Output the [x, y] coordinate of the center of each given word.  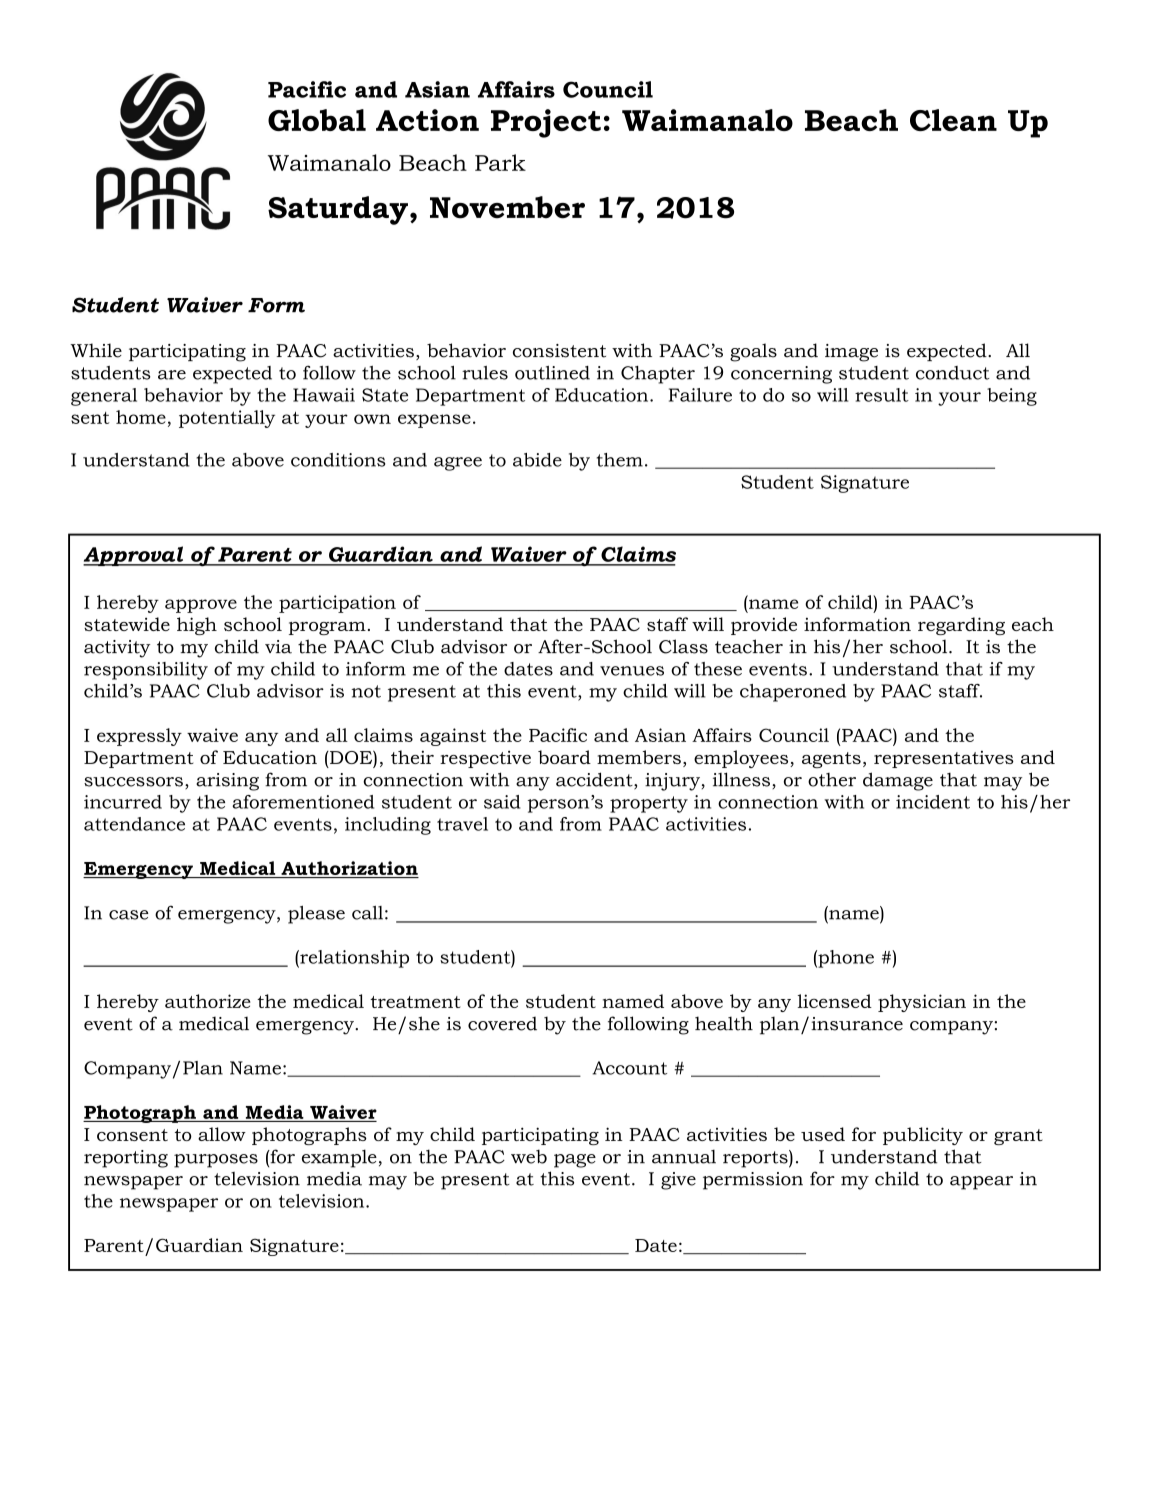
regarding [961, 626]
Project [546, 123]
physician [922, 1003]
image [851, 353]
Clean [953, 120]
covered [502, 1024]
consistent [559, 351]
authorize [208, 1001]
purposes [216, 1161]
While [96, 350]
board [564, 757]
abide [537, 460]
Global [317, 120]
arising [227, 782]
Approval [134, 556]
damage [898, 781]
